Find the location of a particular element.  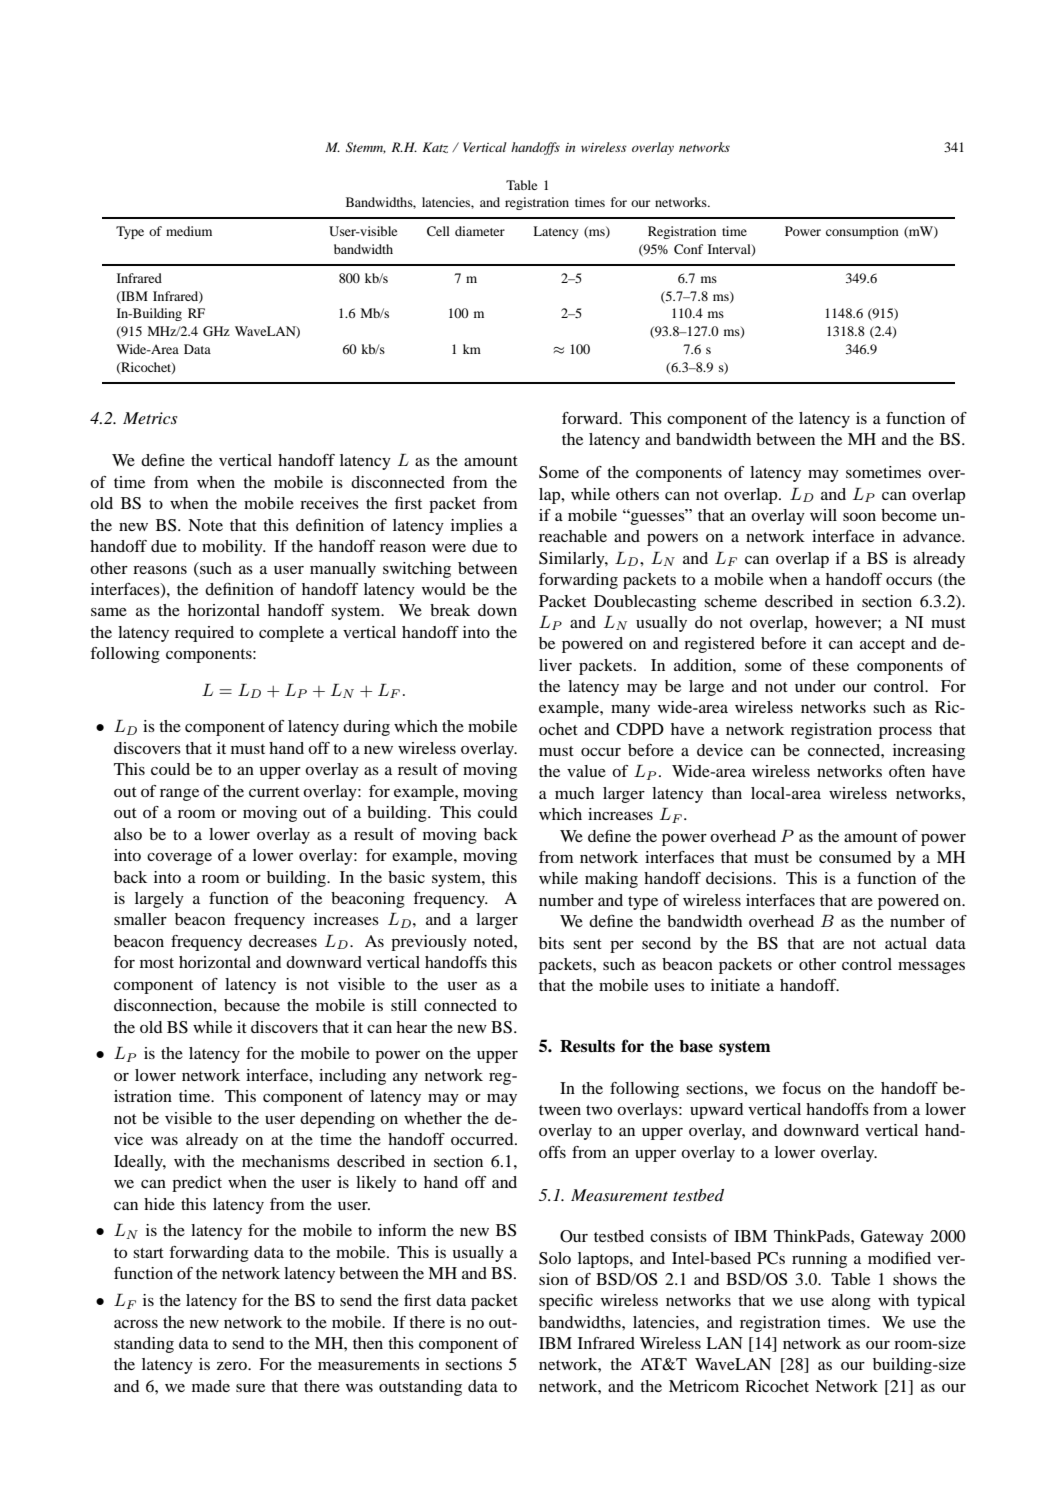

consumption is located at coordinates (862, 232).
